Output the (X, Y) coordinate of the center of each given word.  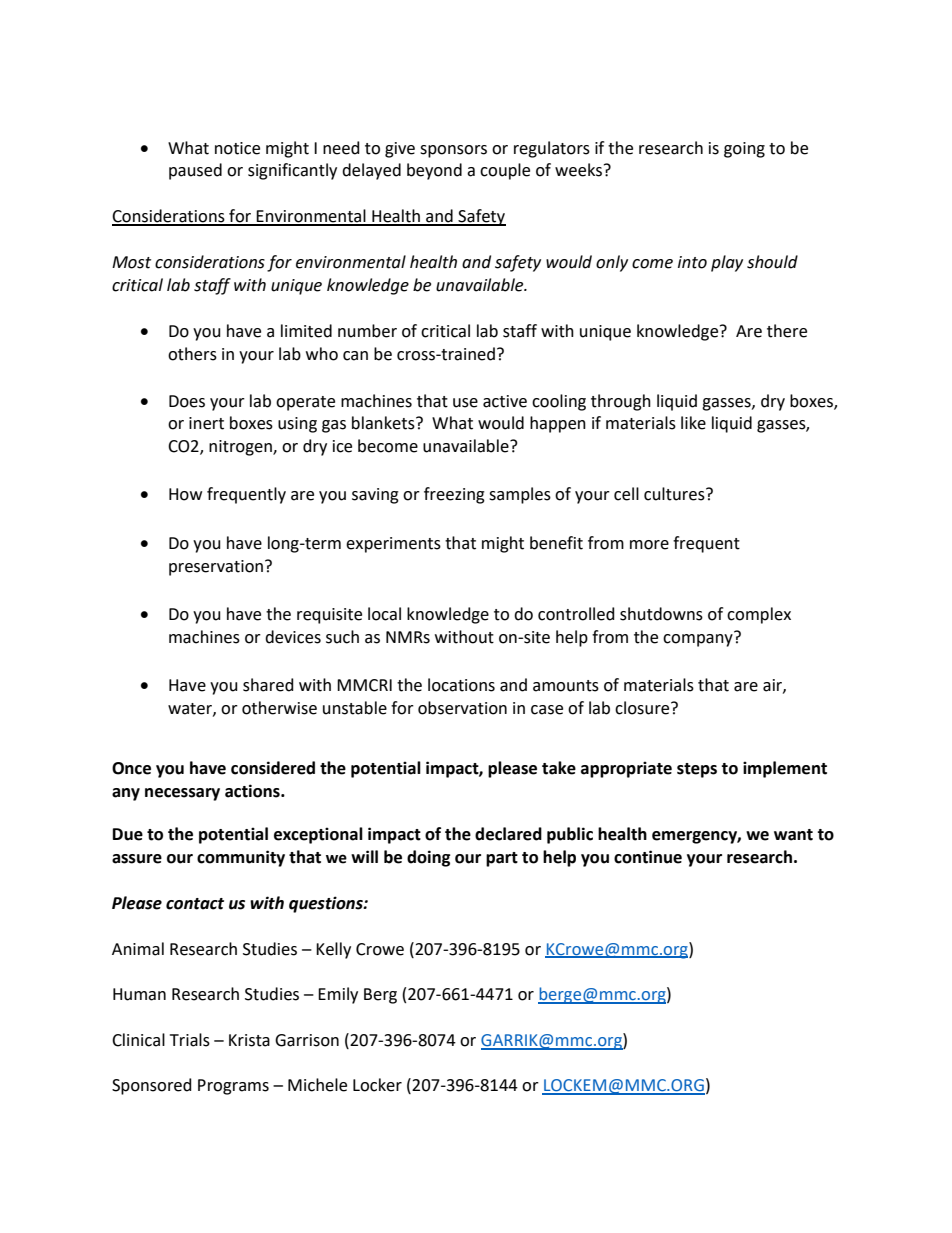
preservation (216, 568)
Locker (377, 1085)
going (744, 150)
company (699, 639)
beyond (434, 171)
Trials (190, 1040)
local (384, 614)
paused (195, 171)
